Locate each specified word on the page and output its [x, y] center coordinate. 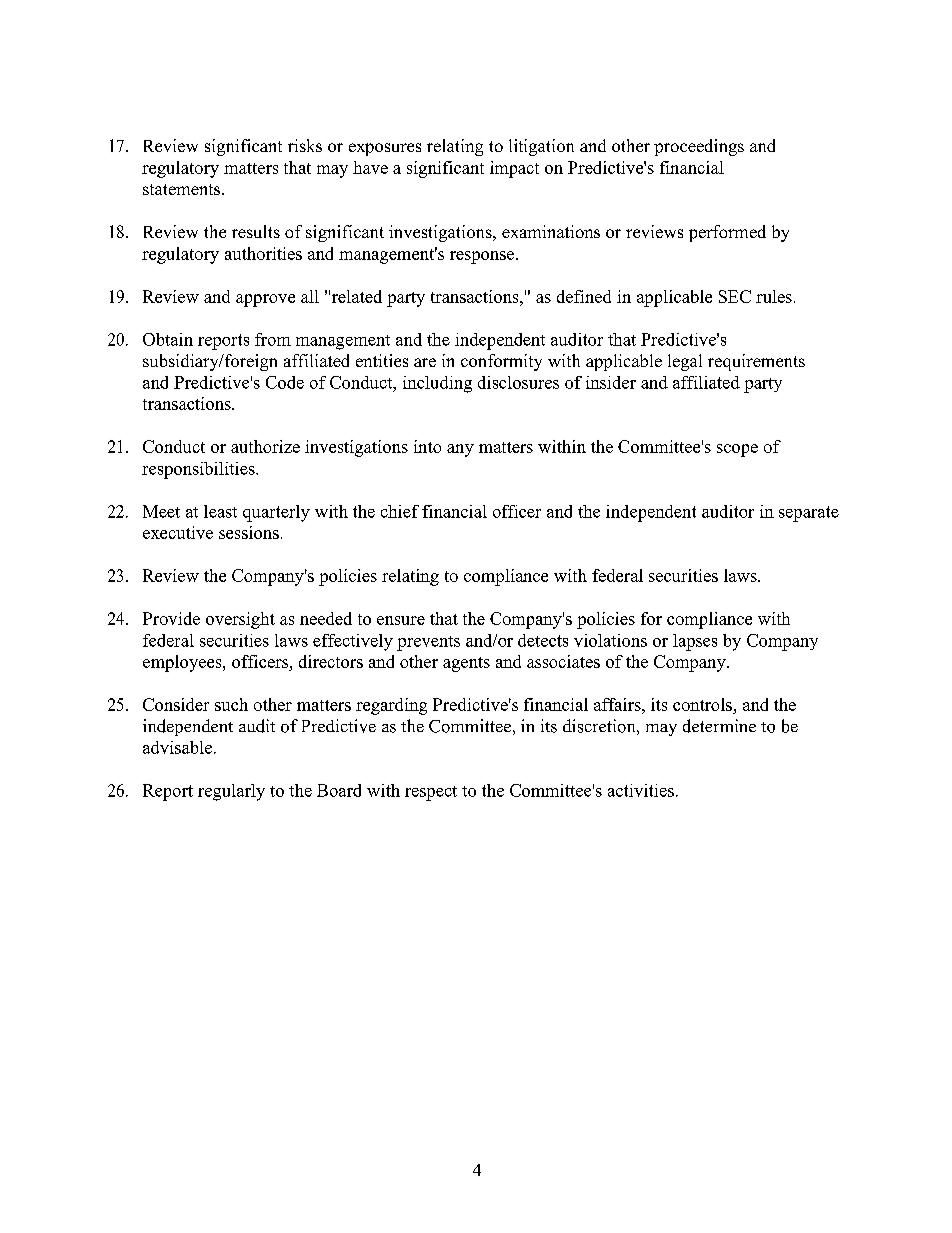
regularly [231, 792]
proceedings [699, 147]
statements [183, 189]
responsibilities [199, 470]
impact [514, 169]
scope [737, 450]
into [427, 446]
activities [641, 790]
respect [431, 793]
